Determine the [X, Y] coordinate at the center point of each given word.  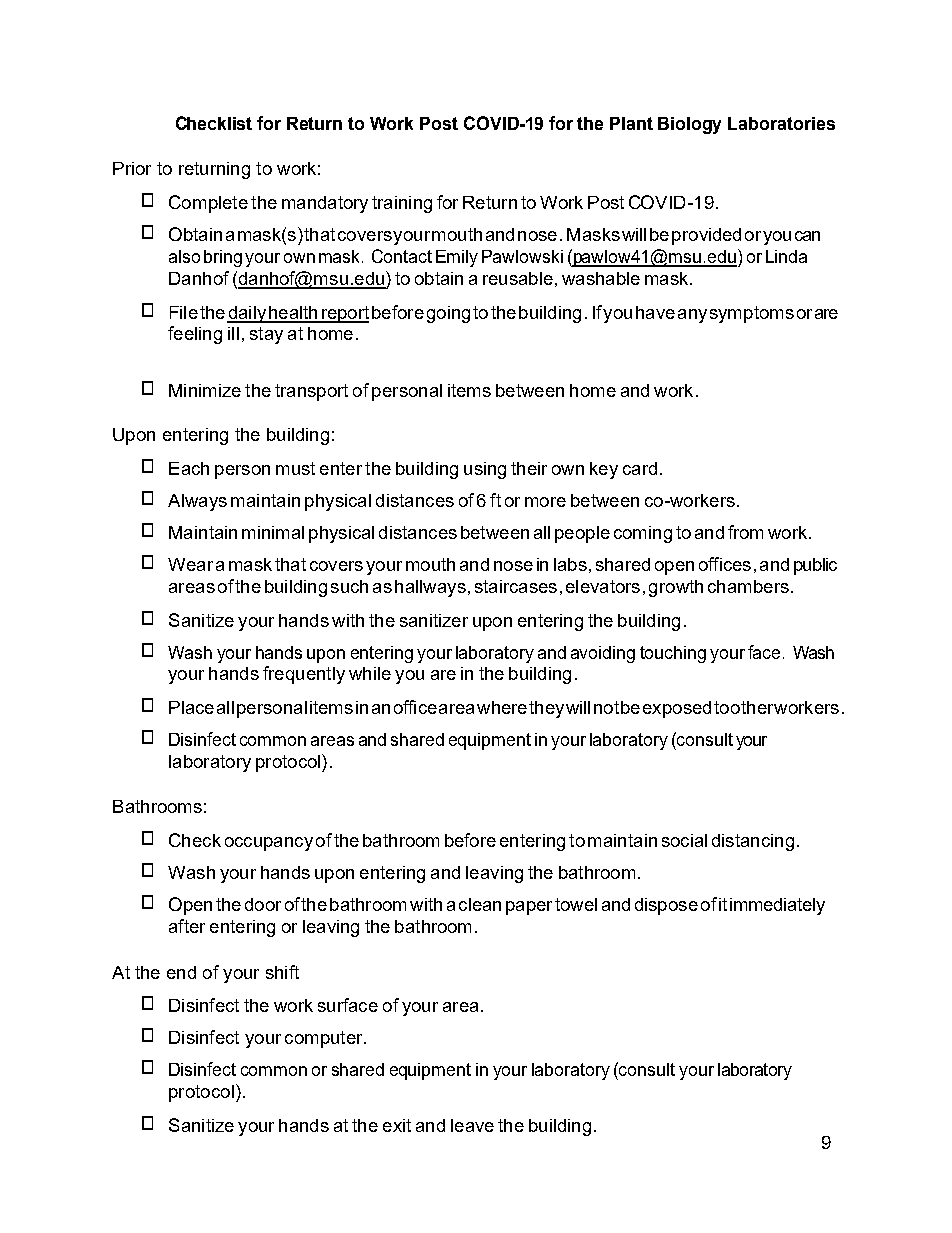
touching [673, 654]
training [402, 204]
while [370, 673]
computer [325, 1039]
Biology [689, 125]
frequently [304, 675]
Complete [208, 204]
